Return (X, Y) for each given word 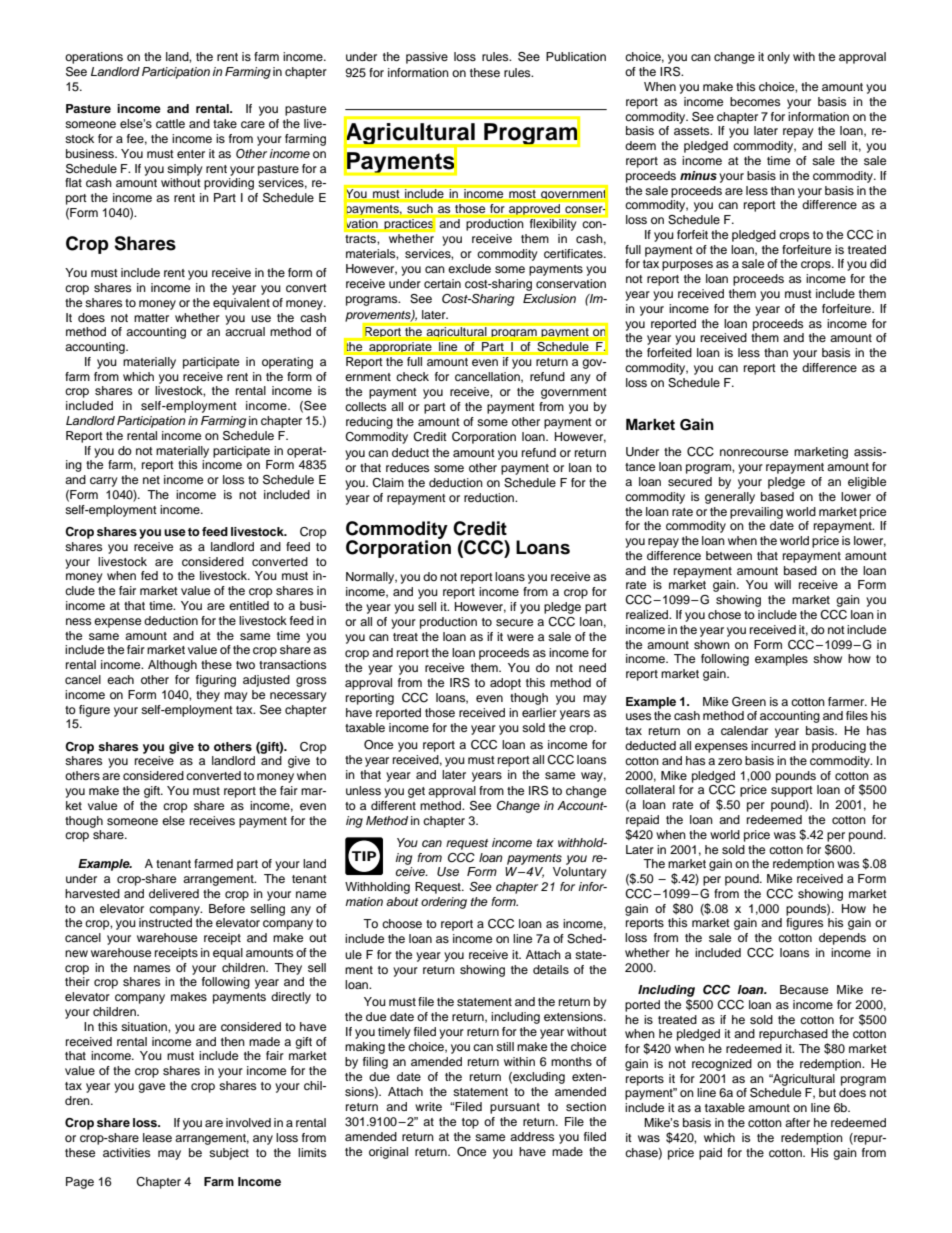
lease (157, 1137)
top (470, 1123)
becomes (755, 101)
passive (427, 58)
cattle (170, 123)
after (797, 1122)
